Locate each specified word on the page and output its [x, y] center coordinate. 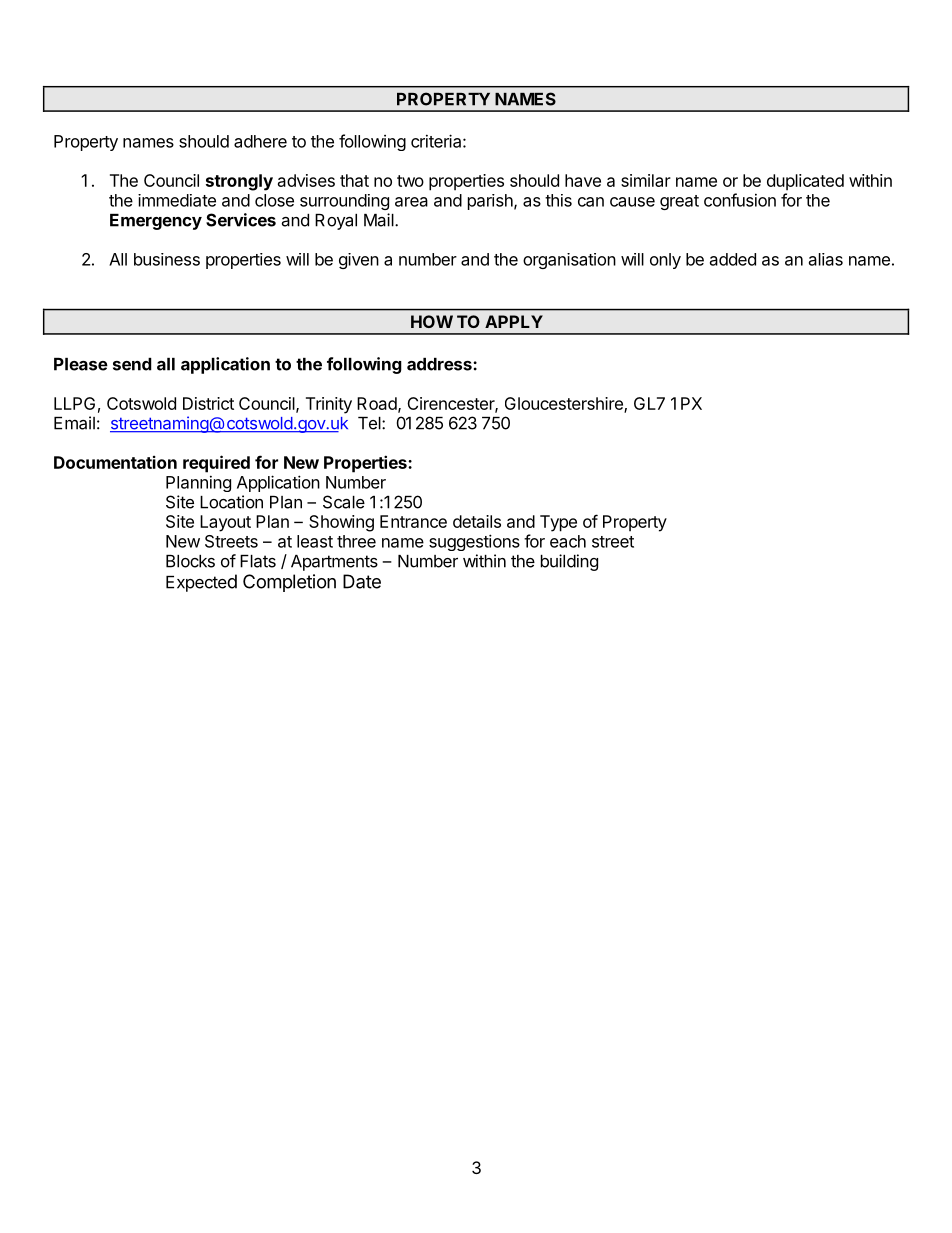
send [132, 364]
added [733, 259]
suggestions [474, 542]
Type [558, 523]
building [569, 562]
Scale [344, 502]
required [216, 464]
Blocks [190, 561]
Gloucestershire [565, 404]
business [167, 259]
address [440, 364]
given [359, 261]
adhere [260, 141]
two [410, 181]
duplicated [805, 182]
